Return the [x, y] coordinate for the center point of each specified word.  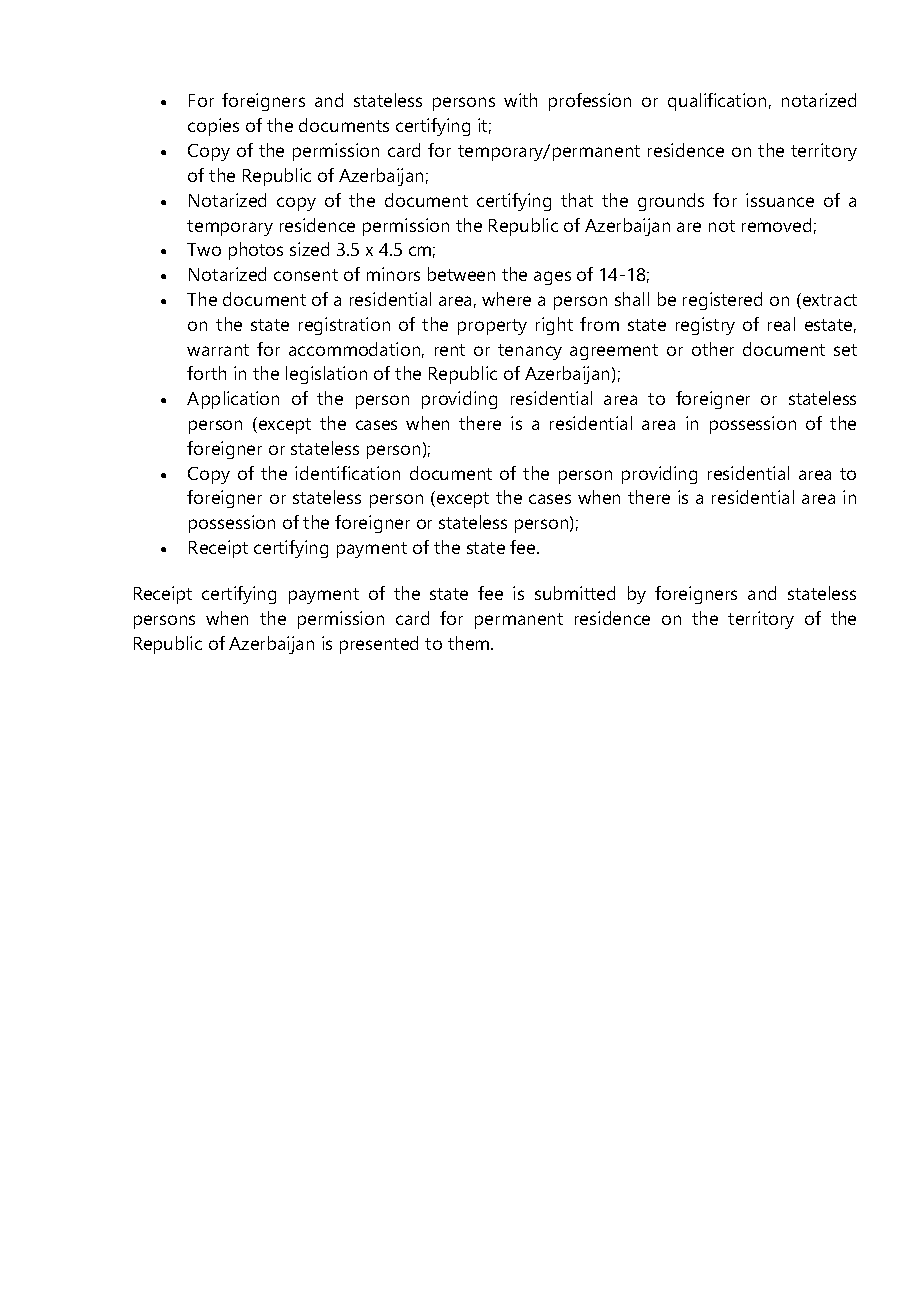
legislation [326, 375]
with [520, 100]
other [713, 349]
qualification [717, 102]
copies [213, 127]
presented [379, 645]
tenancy [530, 352]
